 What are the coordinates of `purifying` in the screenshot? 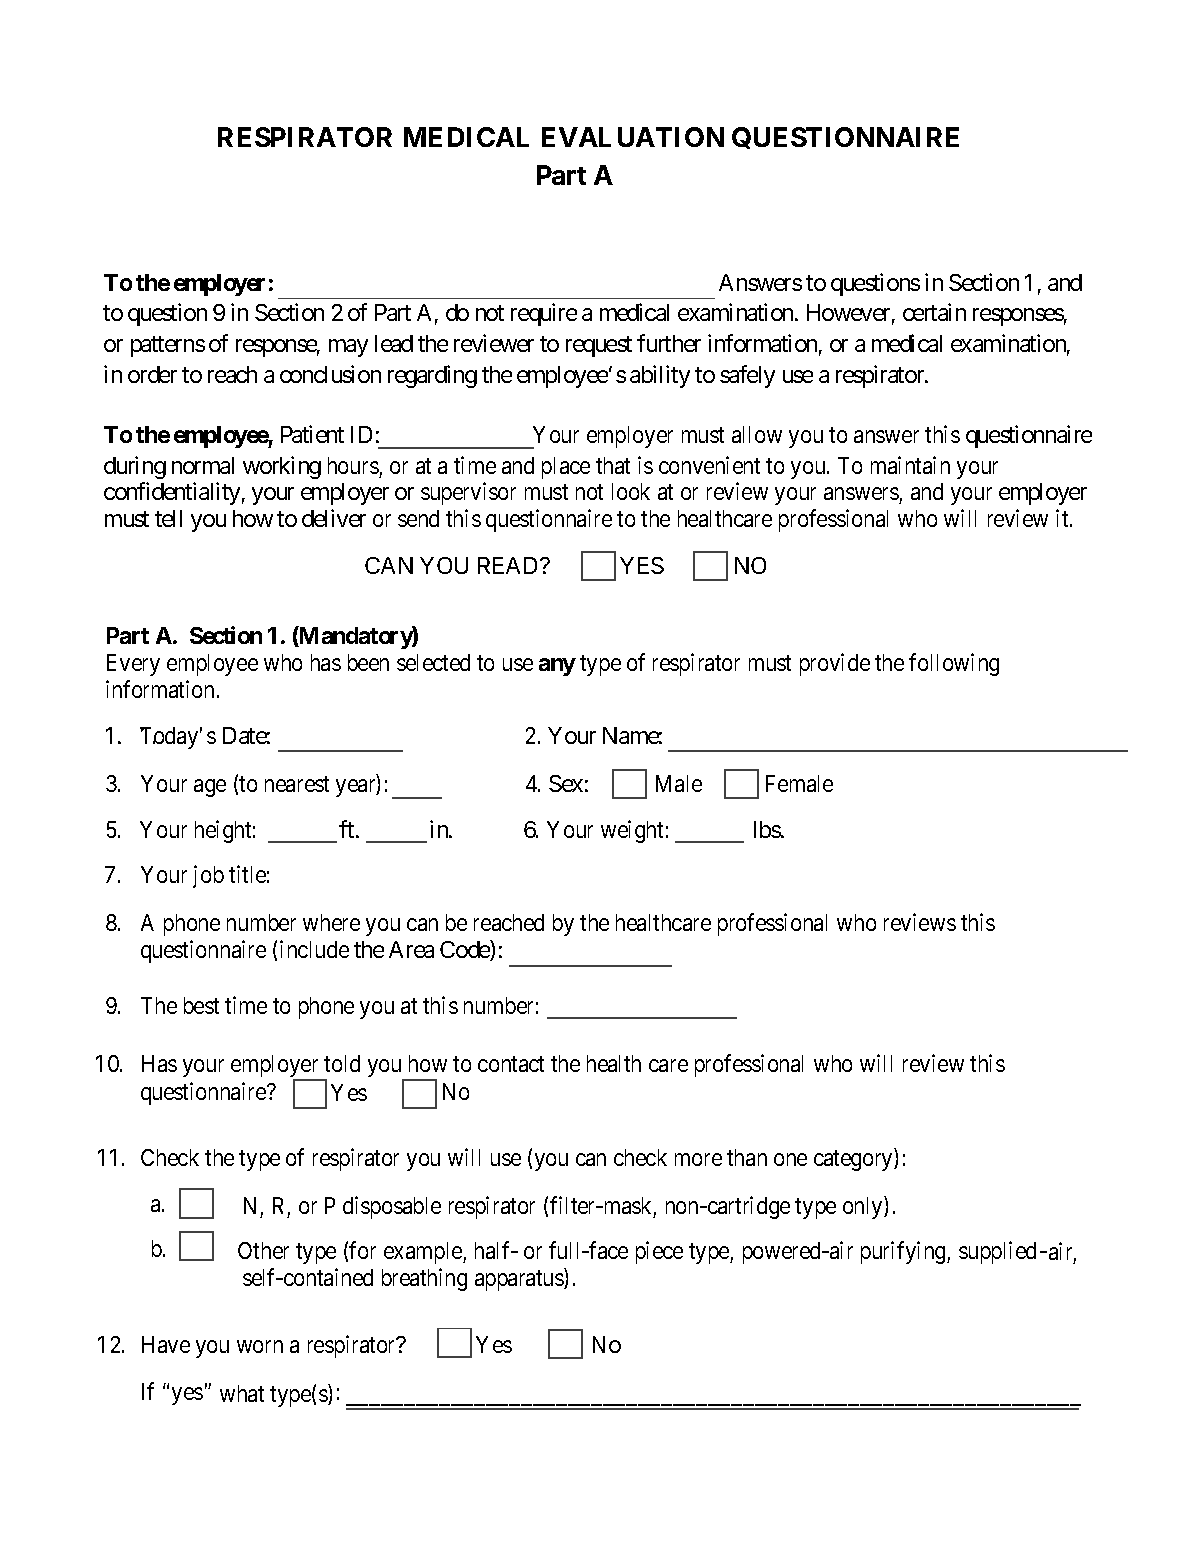 It's located at (904, 1252).
